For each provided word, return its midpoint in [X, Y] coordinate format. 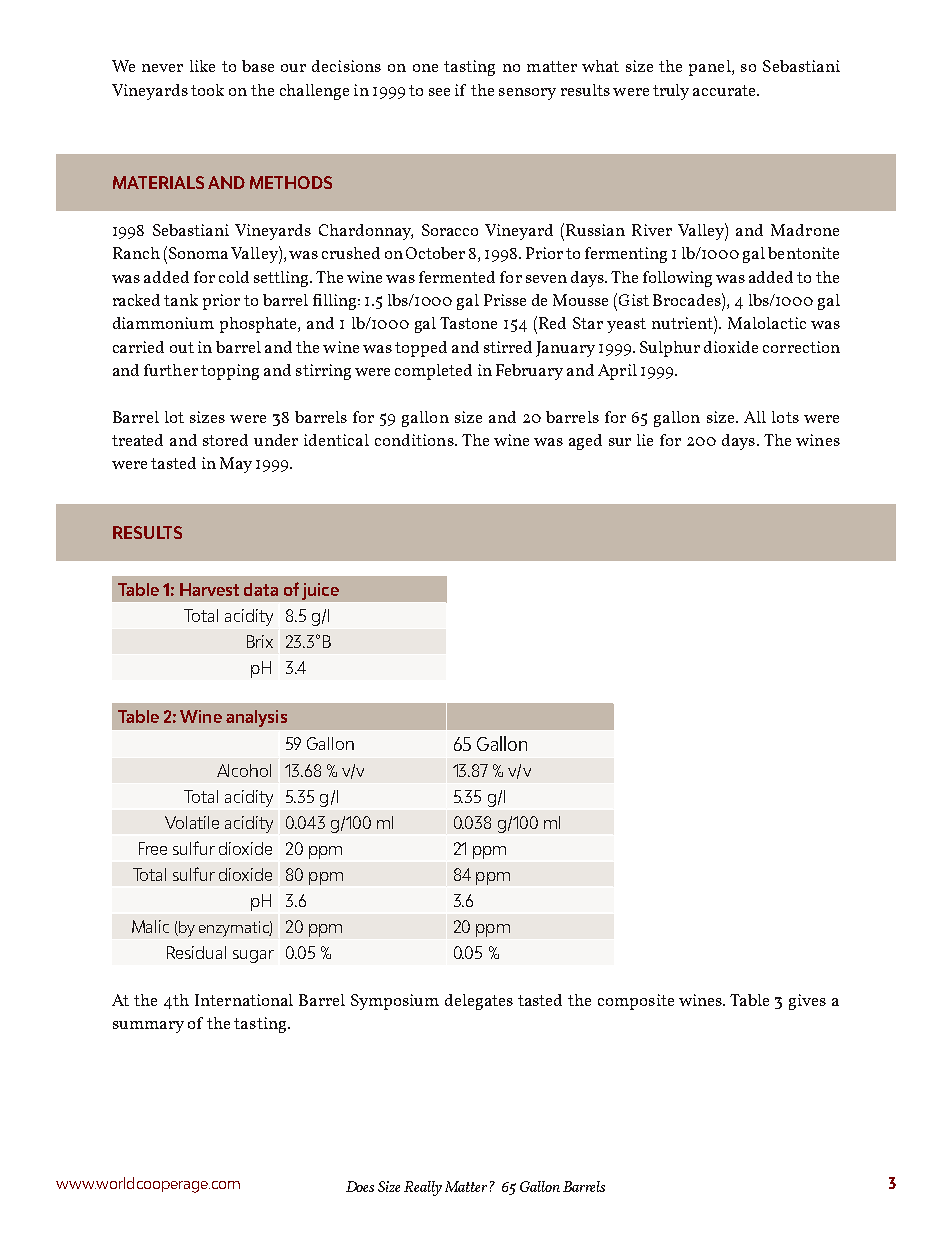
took [207, 90]
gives [807, 1002]
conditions [415, 440]
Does [360, 1186]
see [439, 92]
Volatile [192, 822]
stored [225, 440]
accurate [725, 90]
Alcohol [244, 770]
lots [785, 417]
